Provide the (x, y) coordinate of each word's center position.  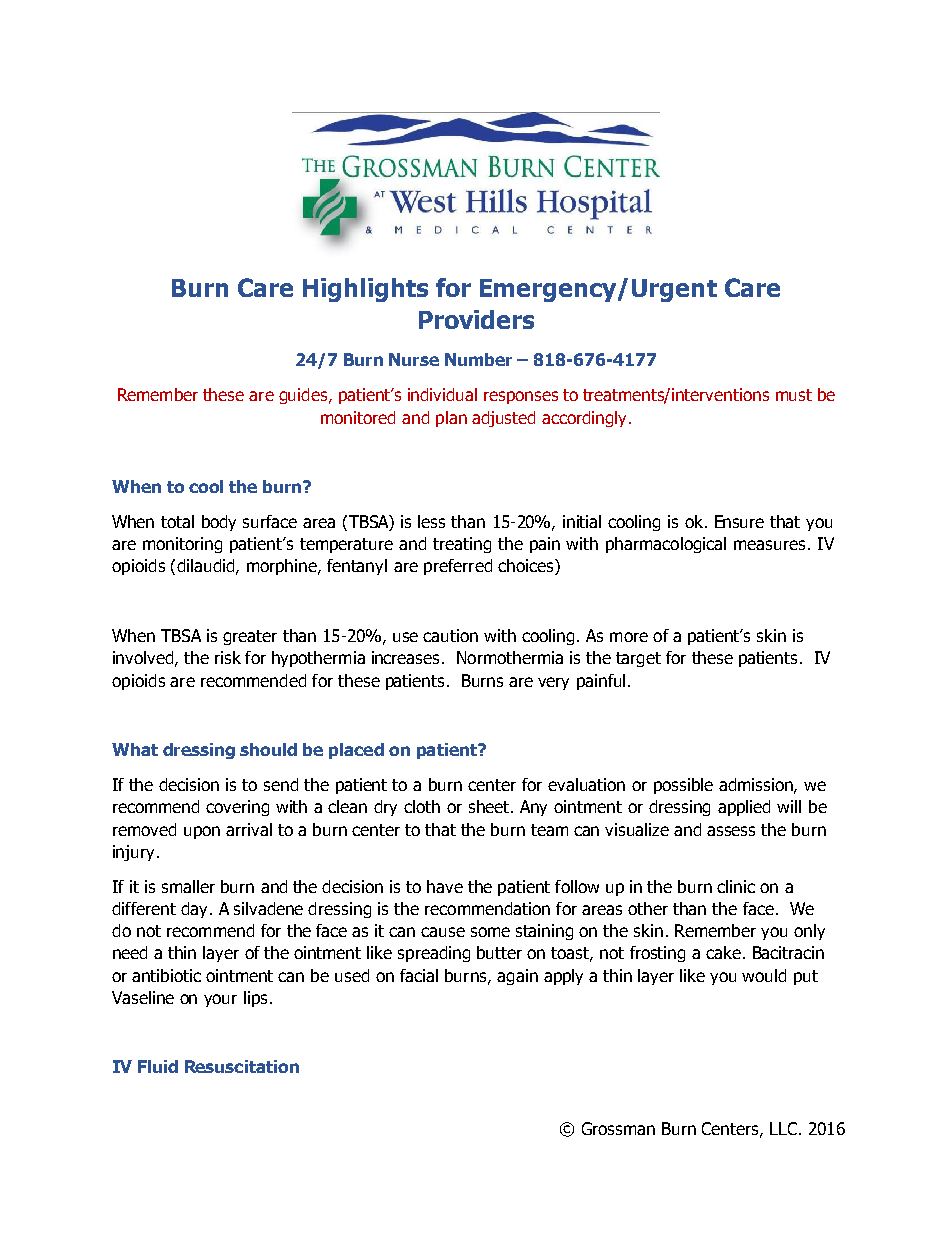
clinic (736, 886)
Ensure (739, 521)
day (196, 910)
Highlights (365, 290)
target (638, 659)
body (219, 523)
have (445, 886)
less (431, 521)
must (794, 395)
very (553, 683)
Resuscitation (242, 1066)
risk (228, 657)
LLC (783, 1128)
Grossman (618, 1128)
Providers (476, 319)
